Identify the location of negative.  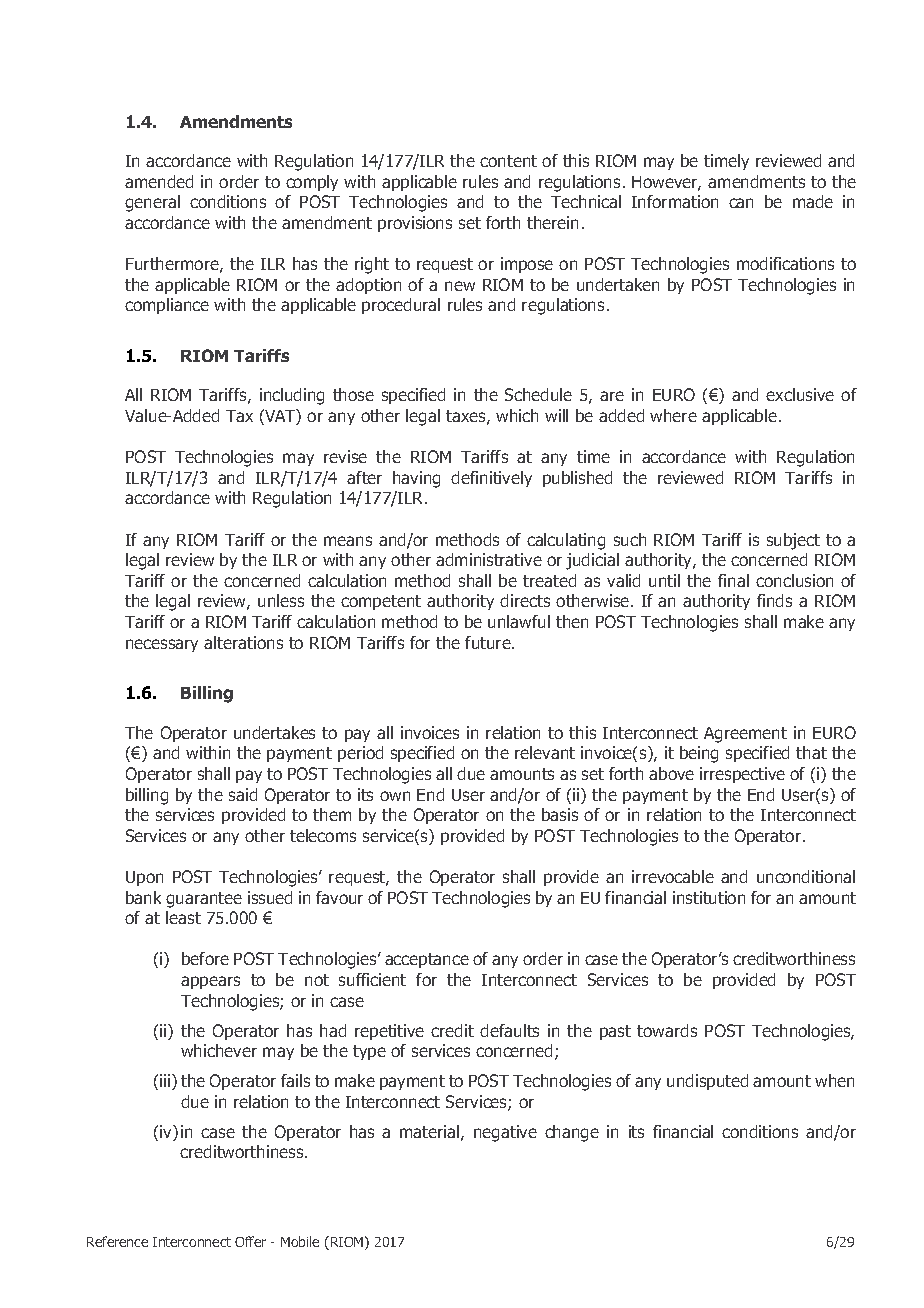
(505, 1133).
